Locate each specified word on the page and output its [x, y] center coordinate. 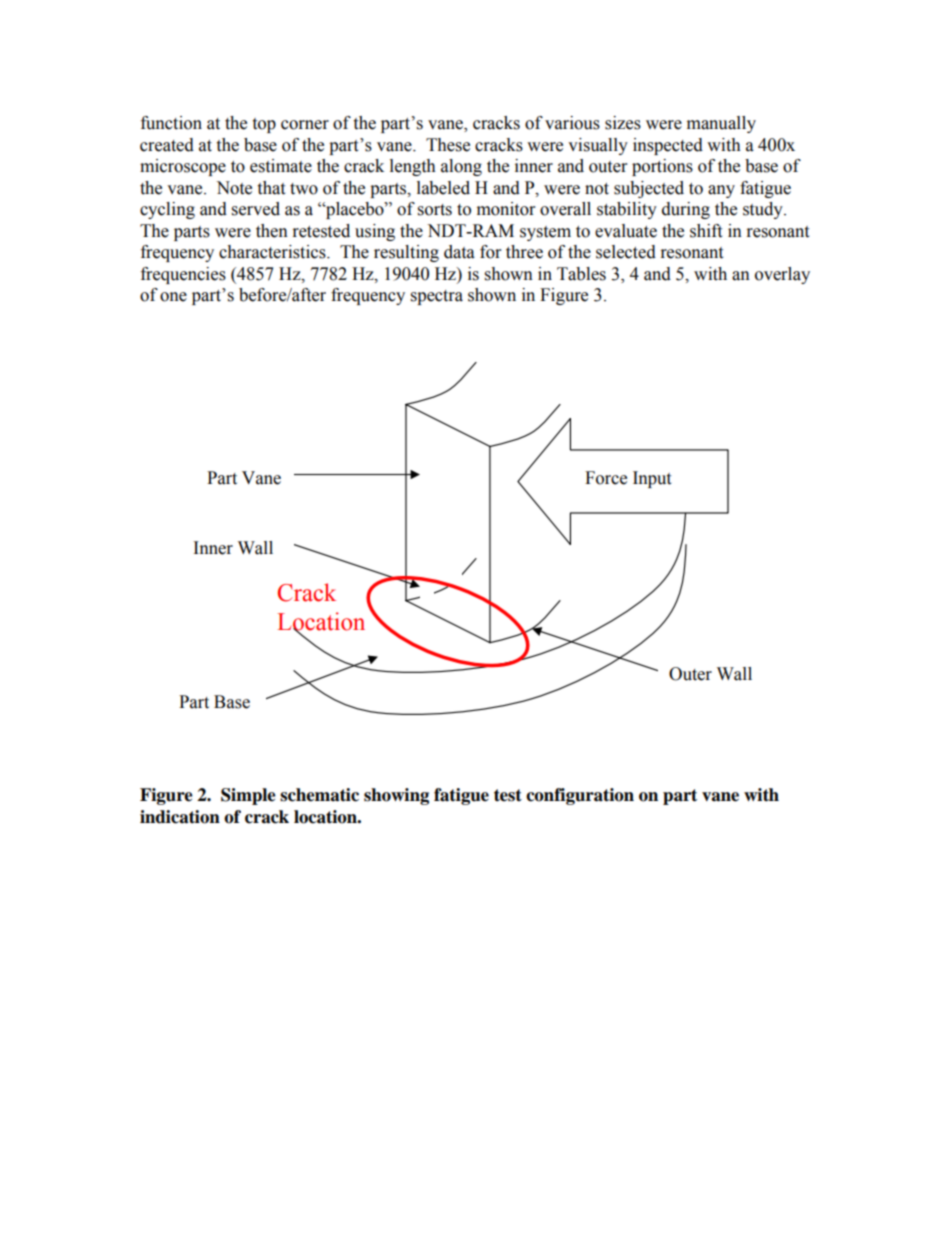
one [173, 297]
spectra [437, 297]
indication [180, 817]
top [264, 125]
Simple [248, 796]
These [448, 145]
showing [396, 796]
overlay [782, 275]
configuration [580, 796]
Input [652, 479]
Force [606, 478]
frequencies [183, 275]
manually [721, 124]
